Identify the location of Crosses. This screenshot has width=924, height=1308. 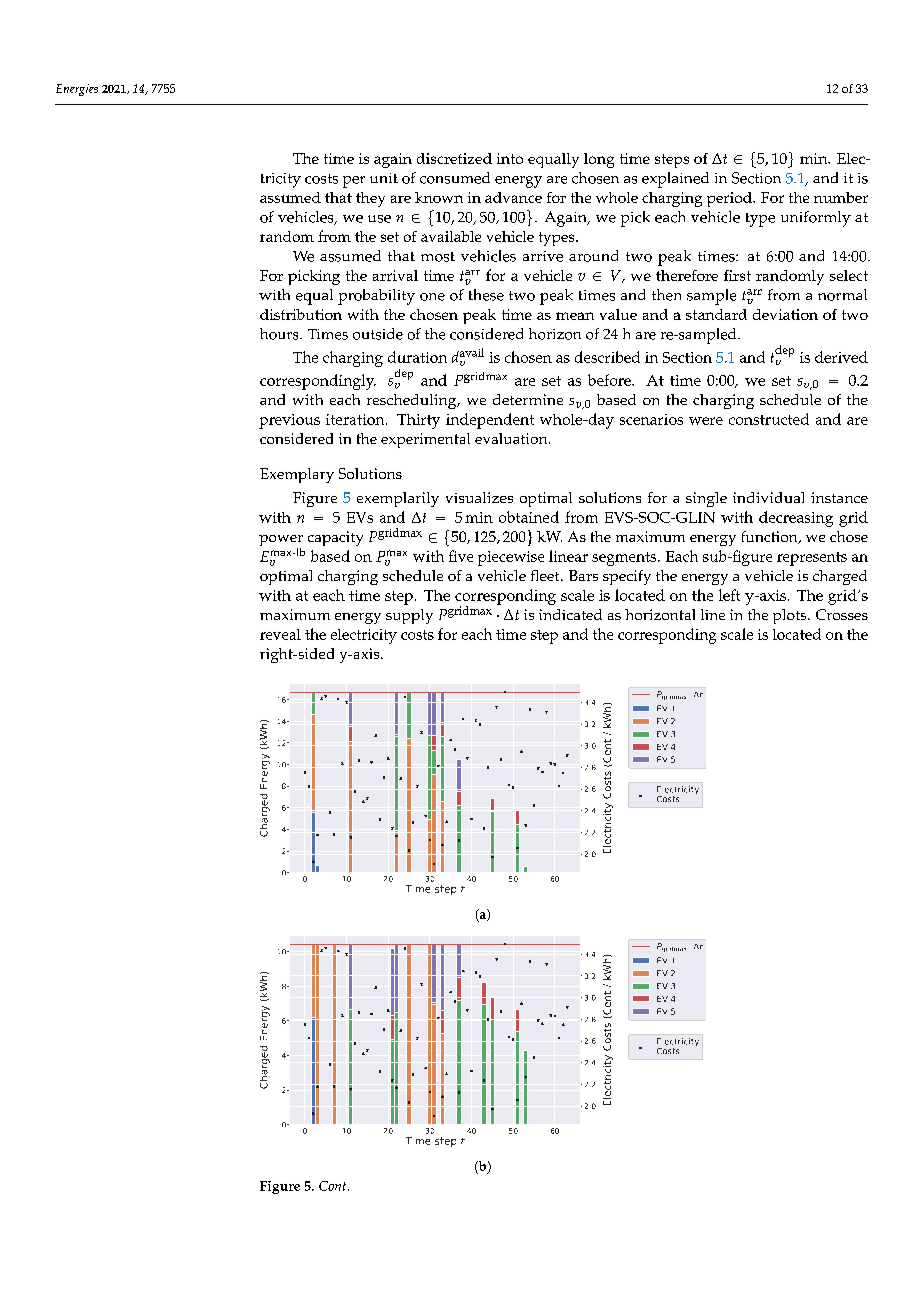
(842, 614).
